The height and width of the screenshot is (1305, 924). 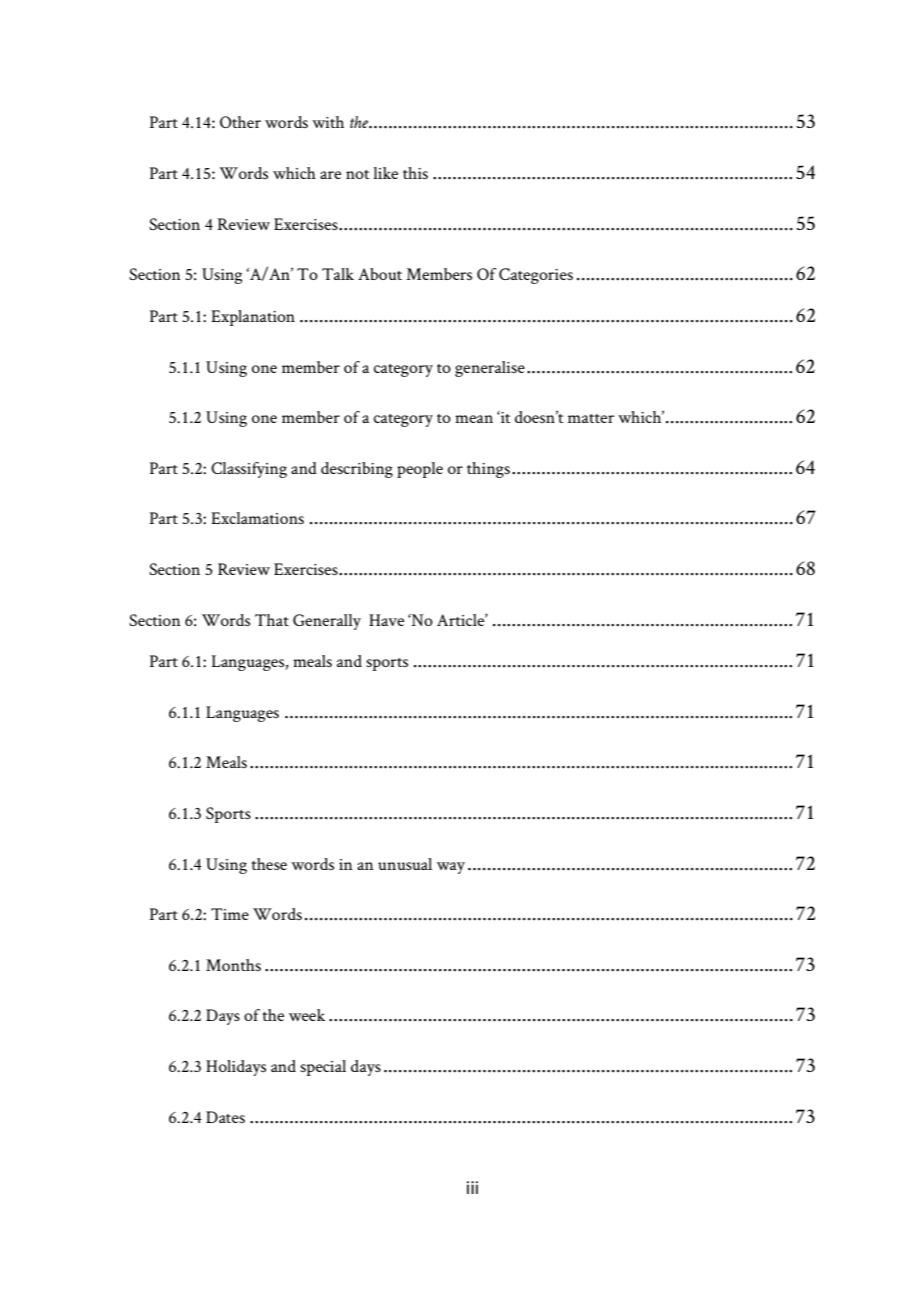 What do you see at coordinates (385, 173) in the screenshot?
I see `like` at bounding box center [385, 173].
